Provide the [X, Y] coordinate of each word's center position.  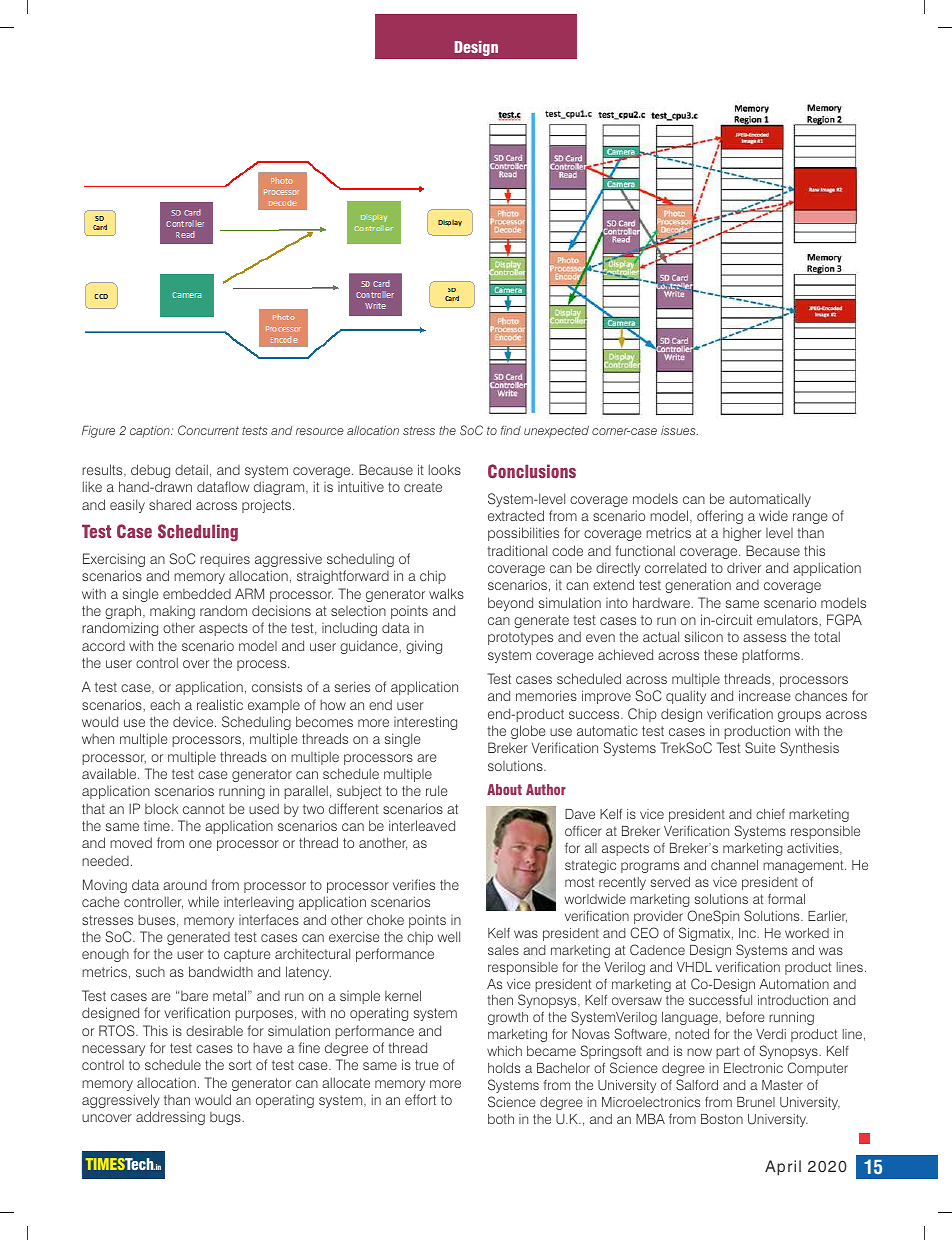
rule [437, 790]
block [161, 808]
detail [191, 469]
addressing [170, 1118]
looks [445, 469]
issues [679, 430]
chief [770, 814]
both [501, 1119]
